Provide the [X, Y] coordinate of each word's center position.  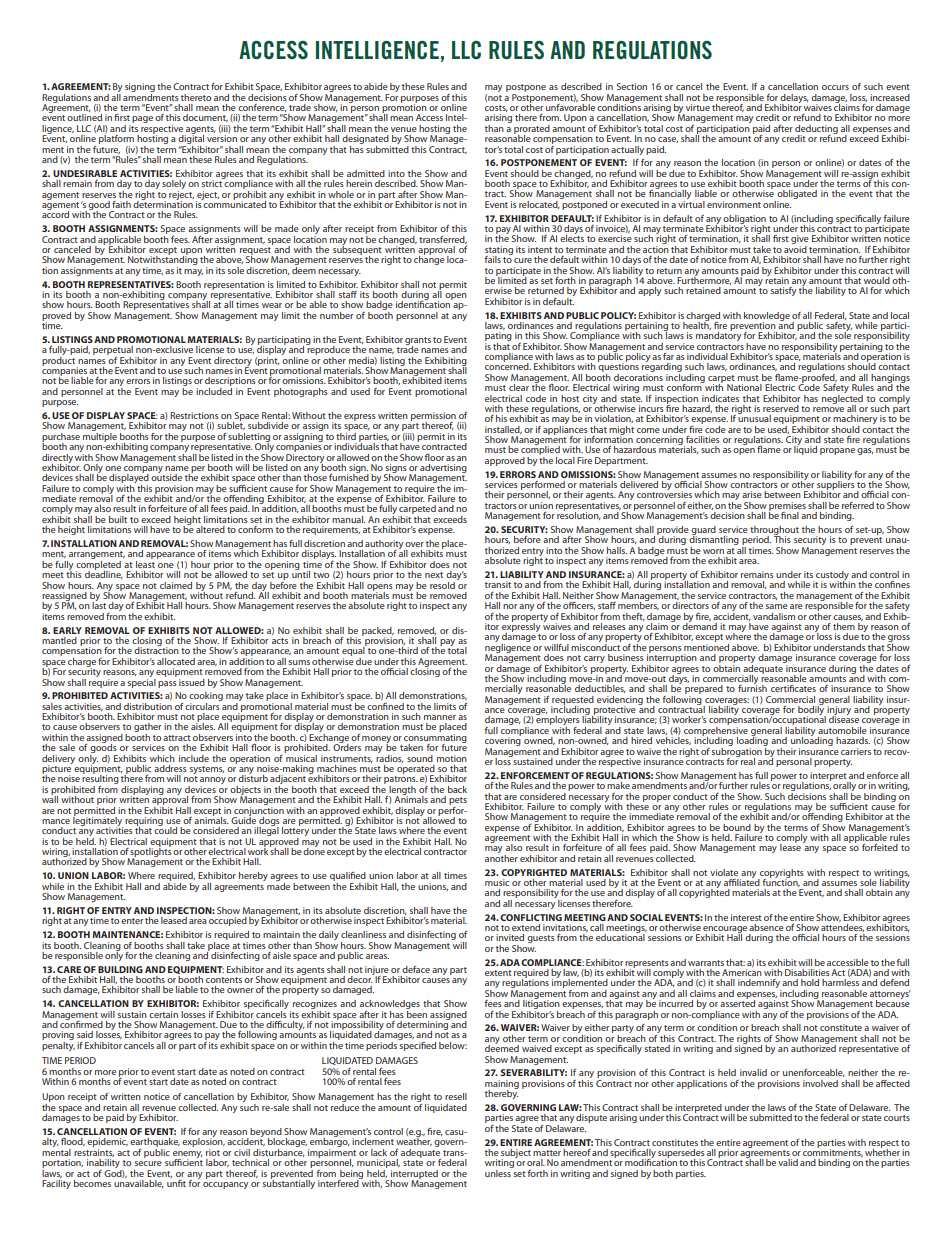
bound [737, 827]
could [165, 829]
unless [499, 1172]
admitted [366, 173]
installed [503, 430]
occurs [835, 87]
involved [820, 1083]
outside [166, 476]
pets [458, 802]
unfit [176, 1182]
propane [837, 451]
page [142, 119]
